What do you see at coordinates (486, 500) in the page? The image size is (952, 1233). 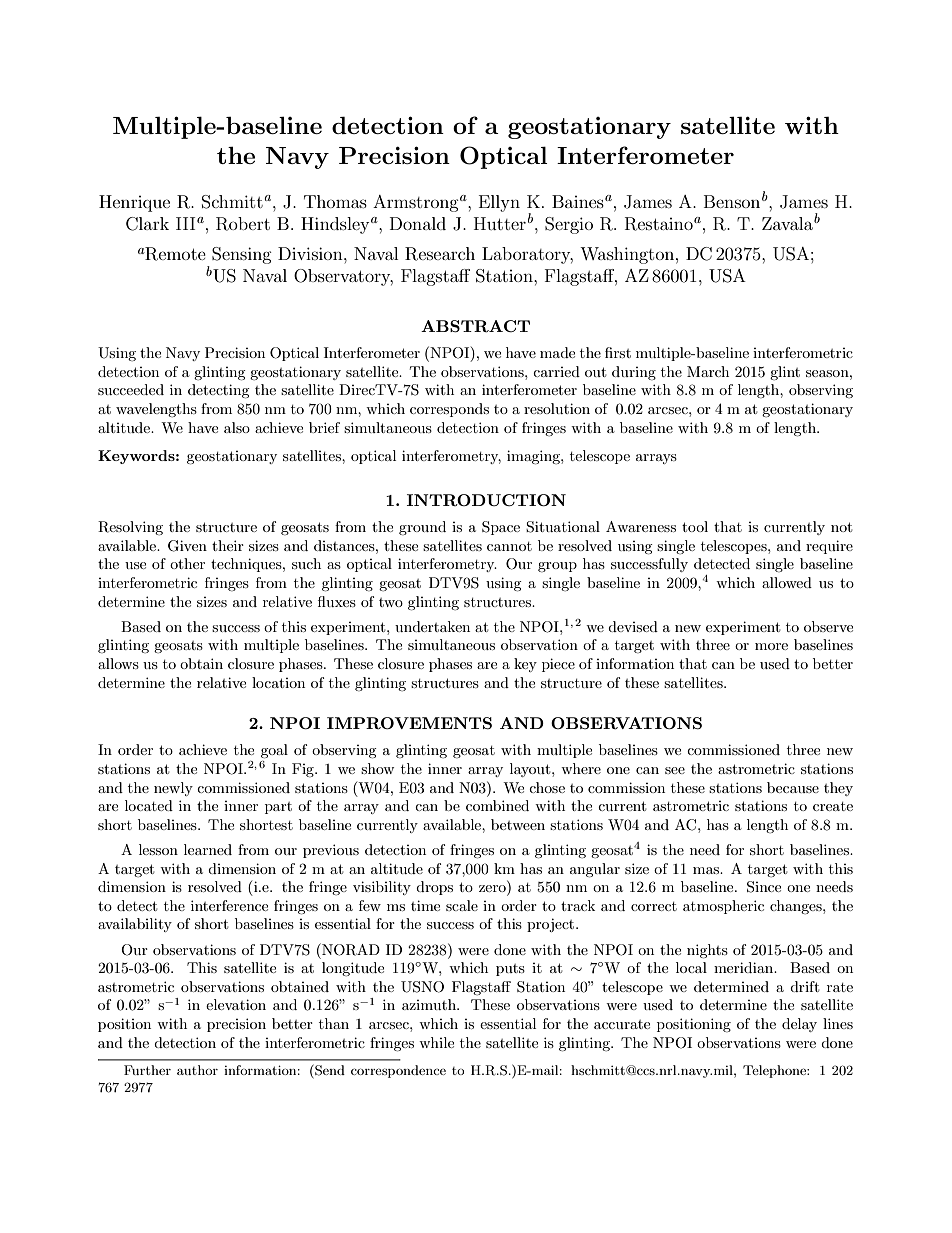 I see `INTRODUCTION` at bounding box center [486, 500].
